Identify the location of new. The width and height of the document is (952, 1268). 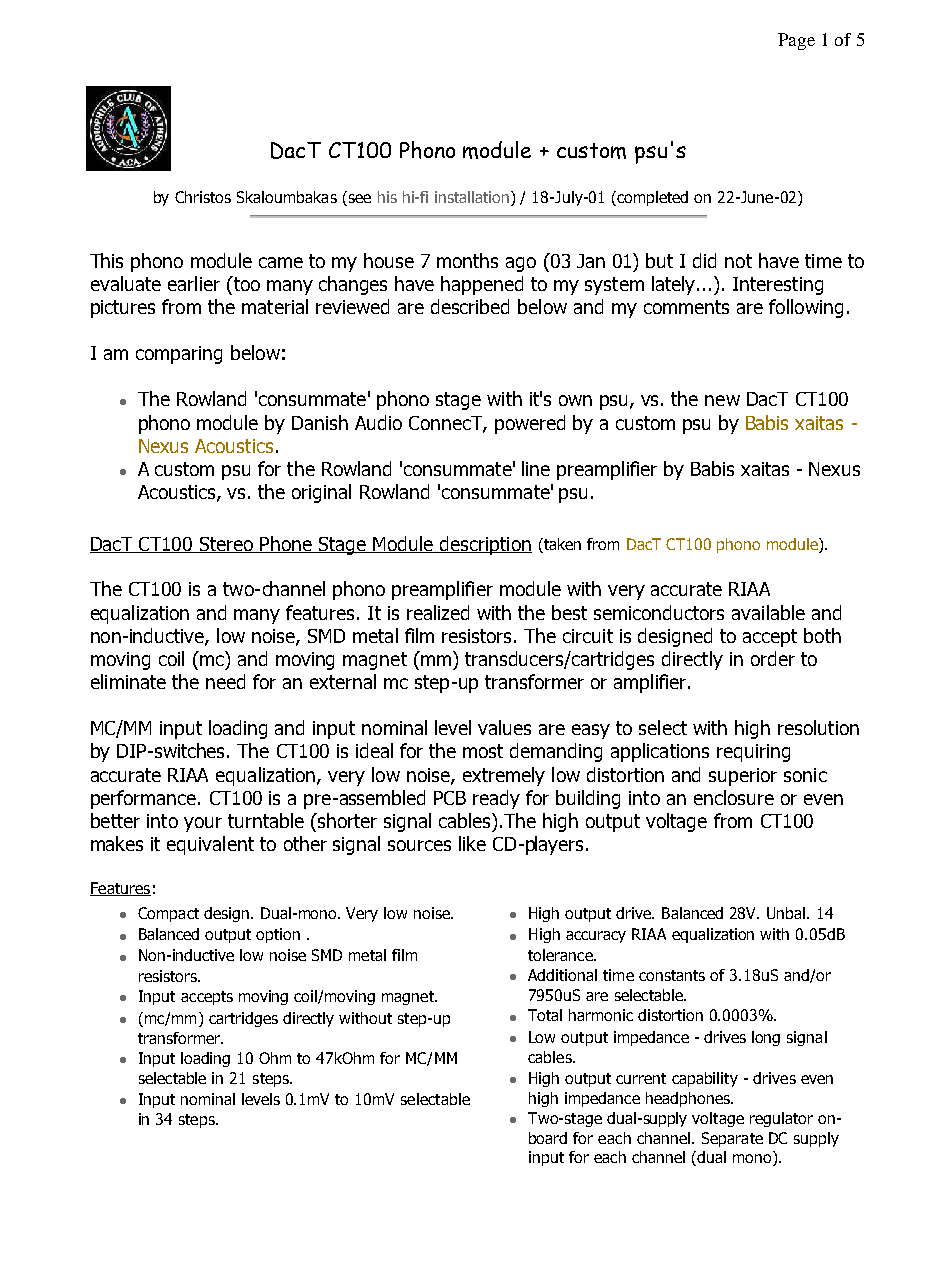
(722, 400).
